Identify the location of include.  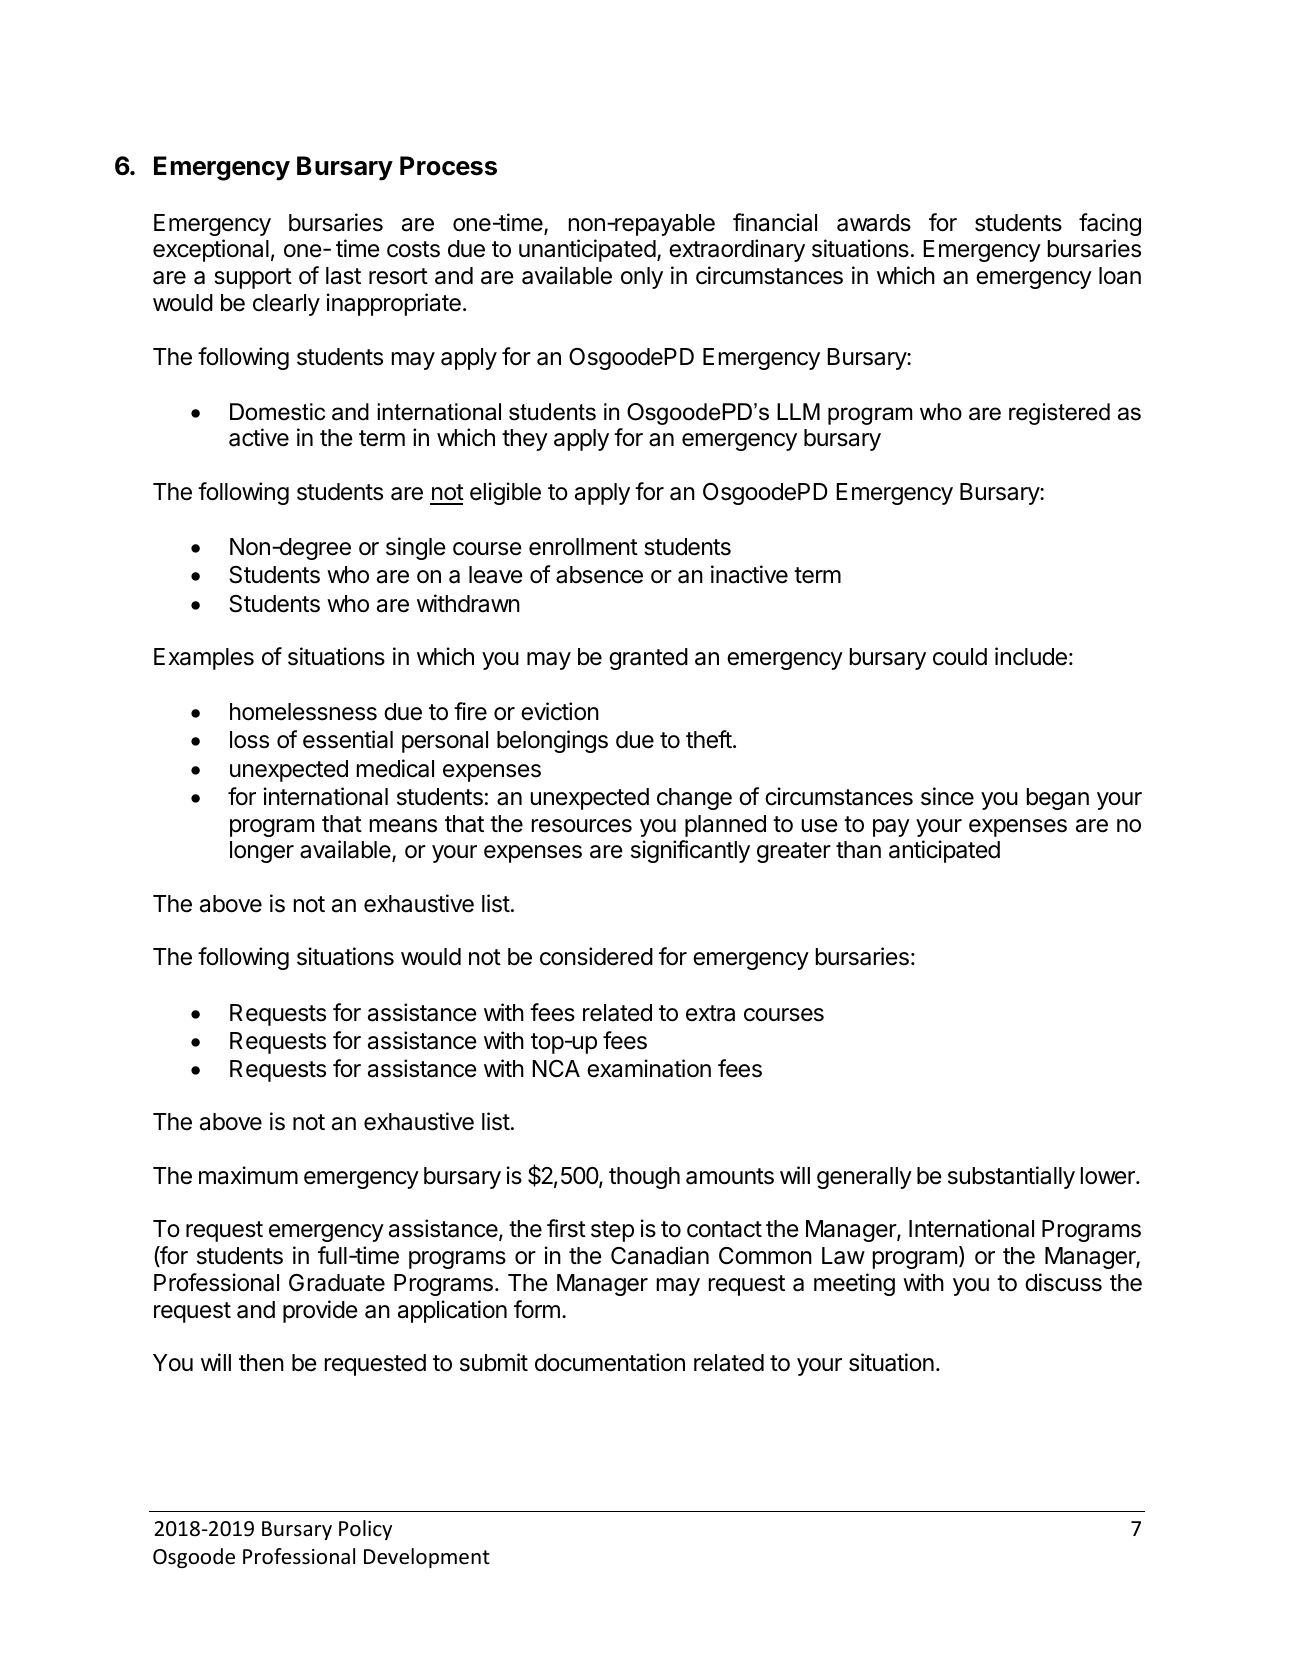
(1031, 656).
